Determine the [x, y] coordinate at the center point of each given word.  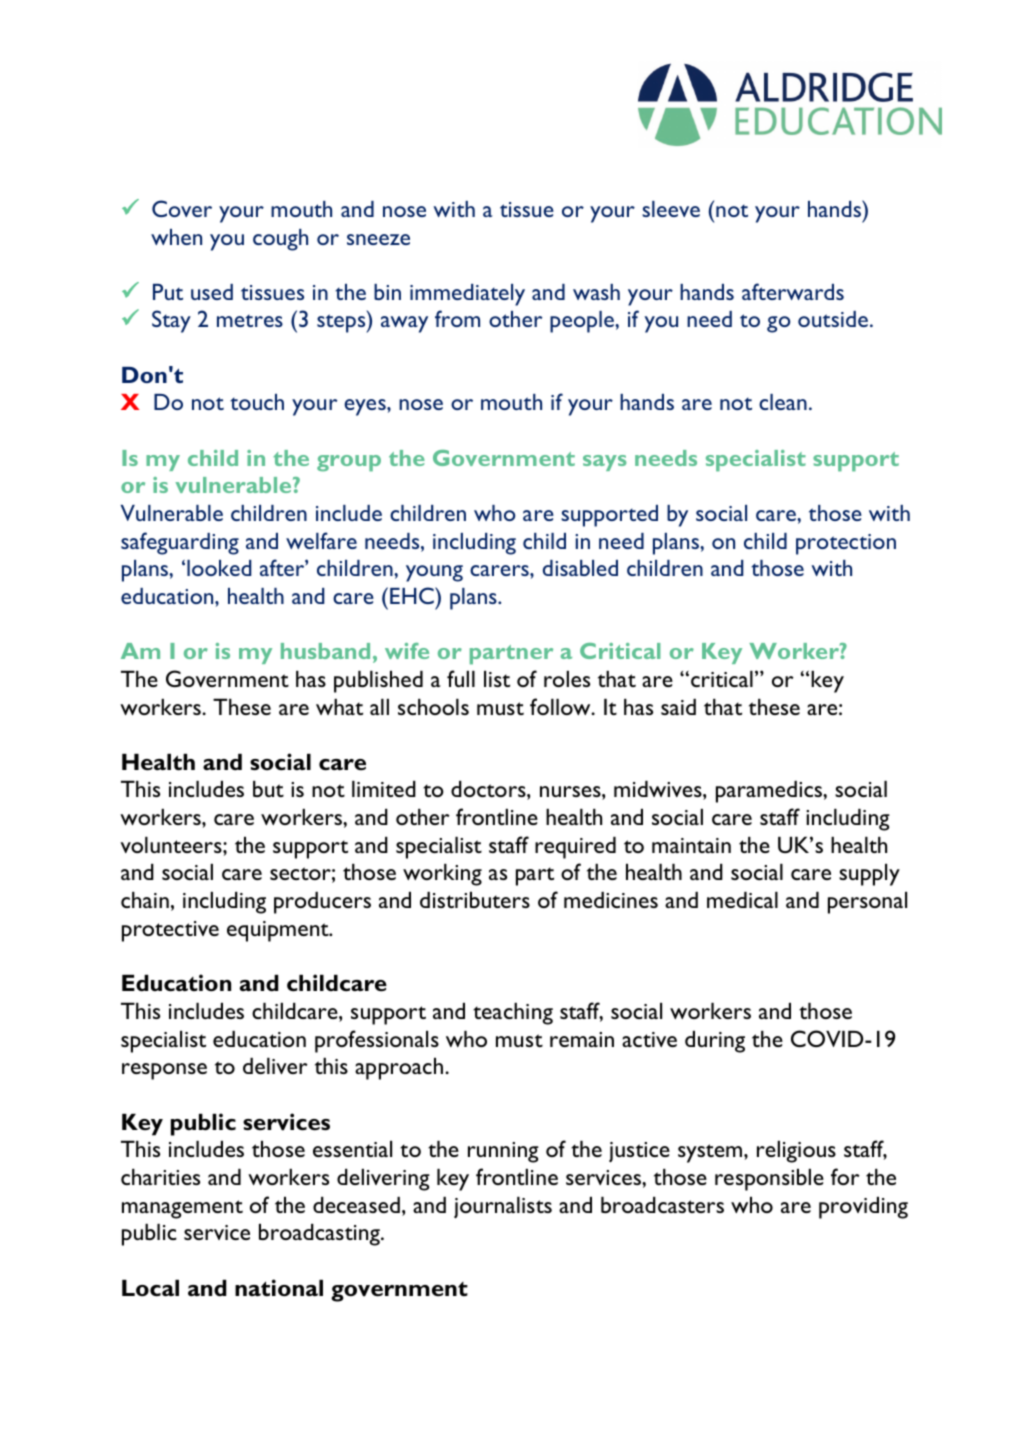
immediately [467, 295]
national [279, 1288]
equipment [279, 931]
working [442, 875]
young [434, 573]
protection [846, 544]
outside [833, 319]
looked [219, 568]
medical [742, 900]
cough [280, 240]
